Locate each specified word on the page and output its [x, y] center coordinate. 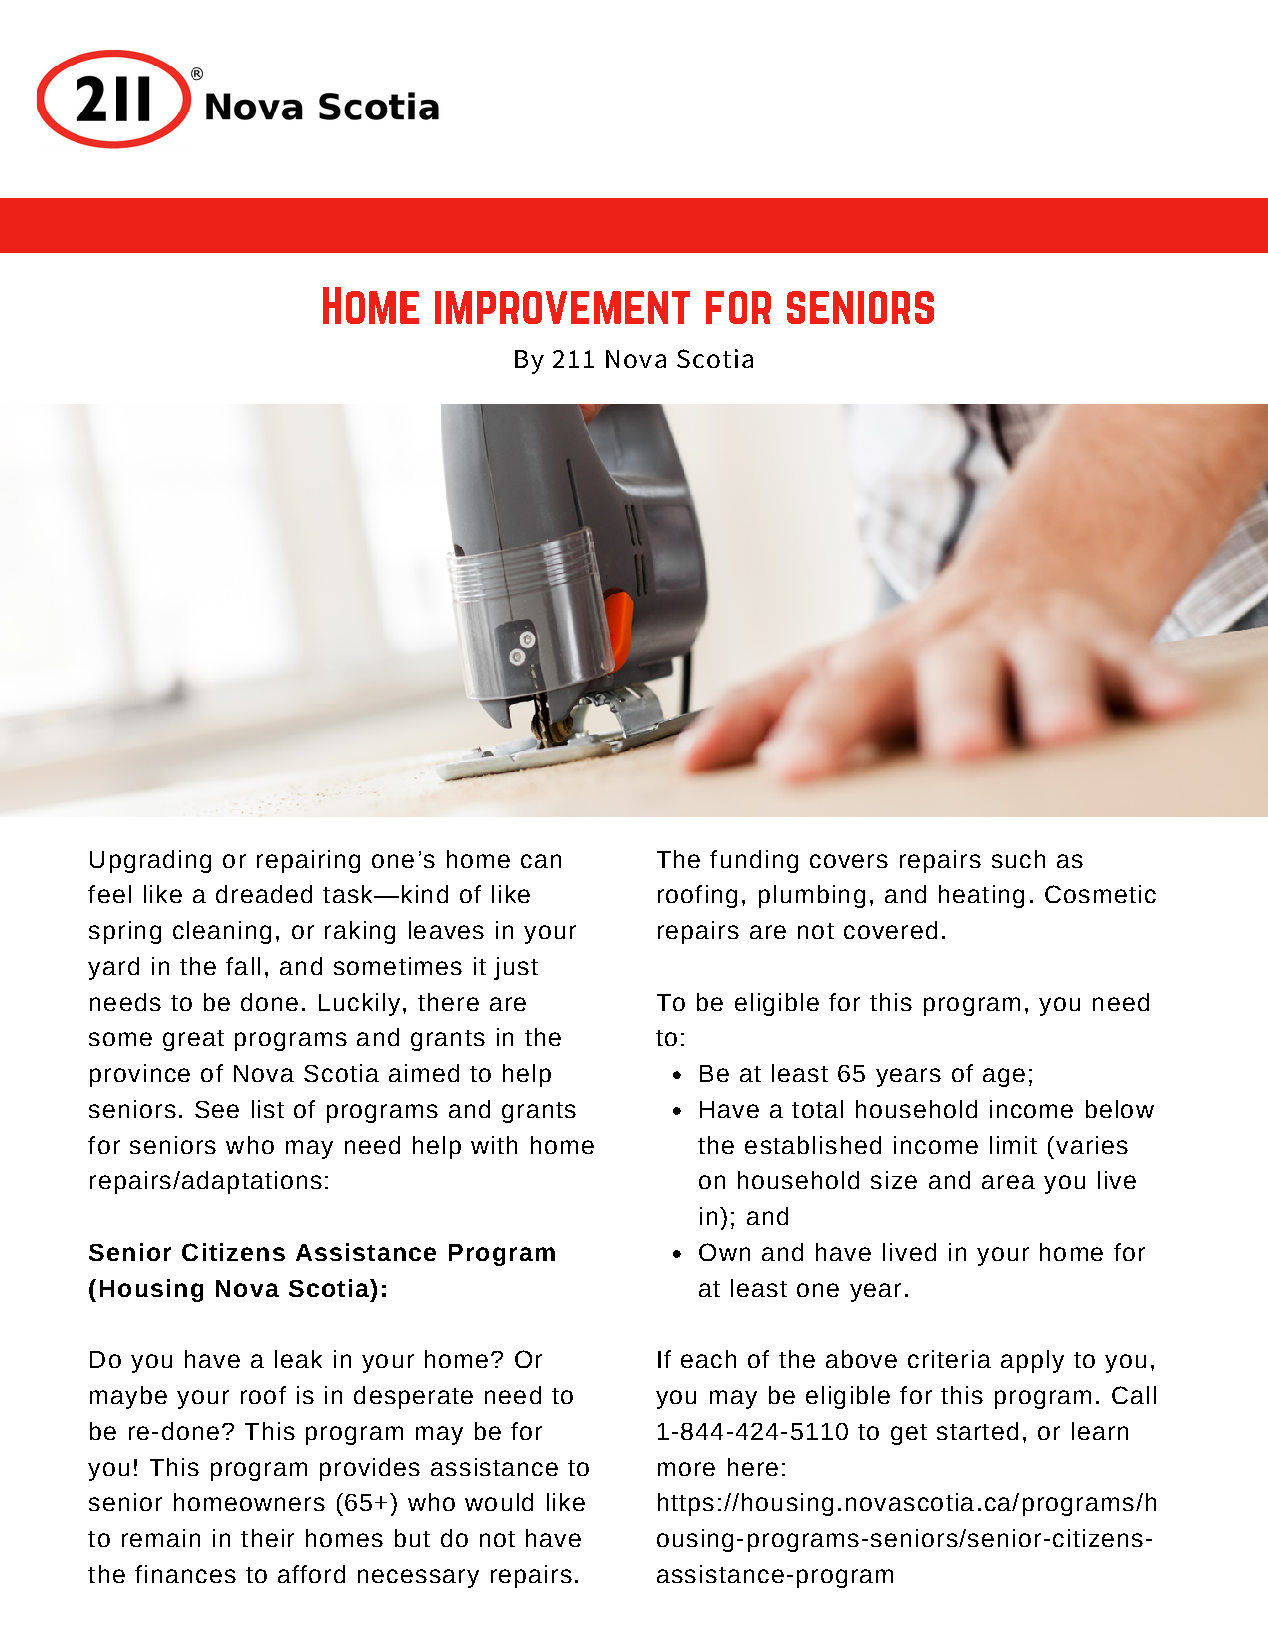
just [516, 968]
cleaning [222, 932]
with [494, 1145]
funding [754, 861]
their [267, 1538]
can [541, 861]
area [1008, 1182]
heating [981, 896]
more [686, 1469]
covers [849, 861]
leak [298, 1359]
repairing [308, 861]
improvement [562, 307]
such [1018, 859]
